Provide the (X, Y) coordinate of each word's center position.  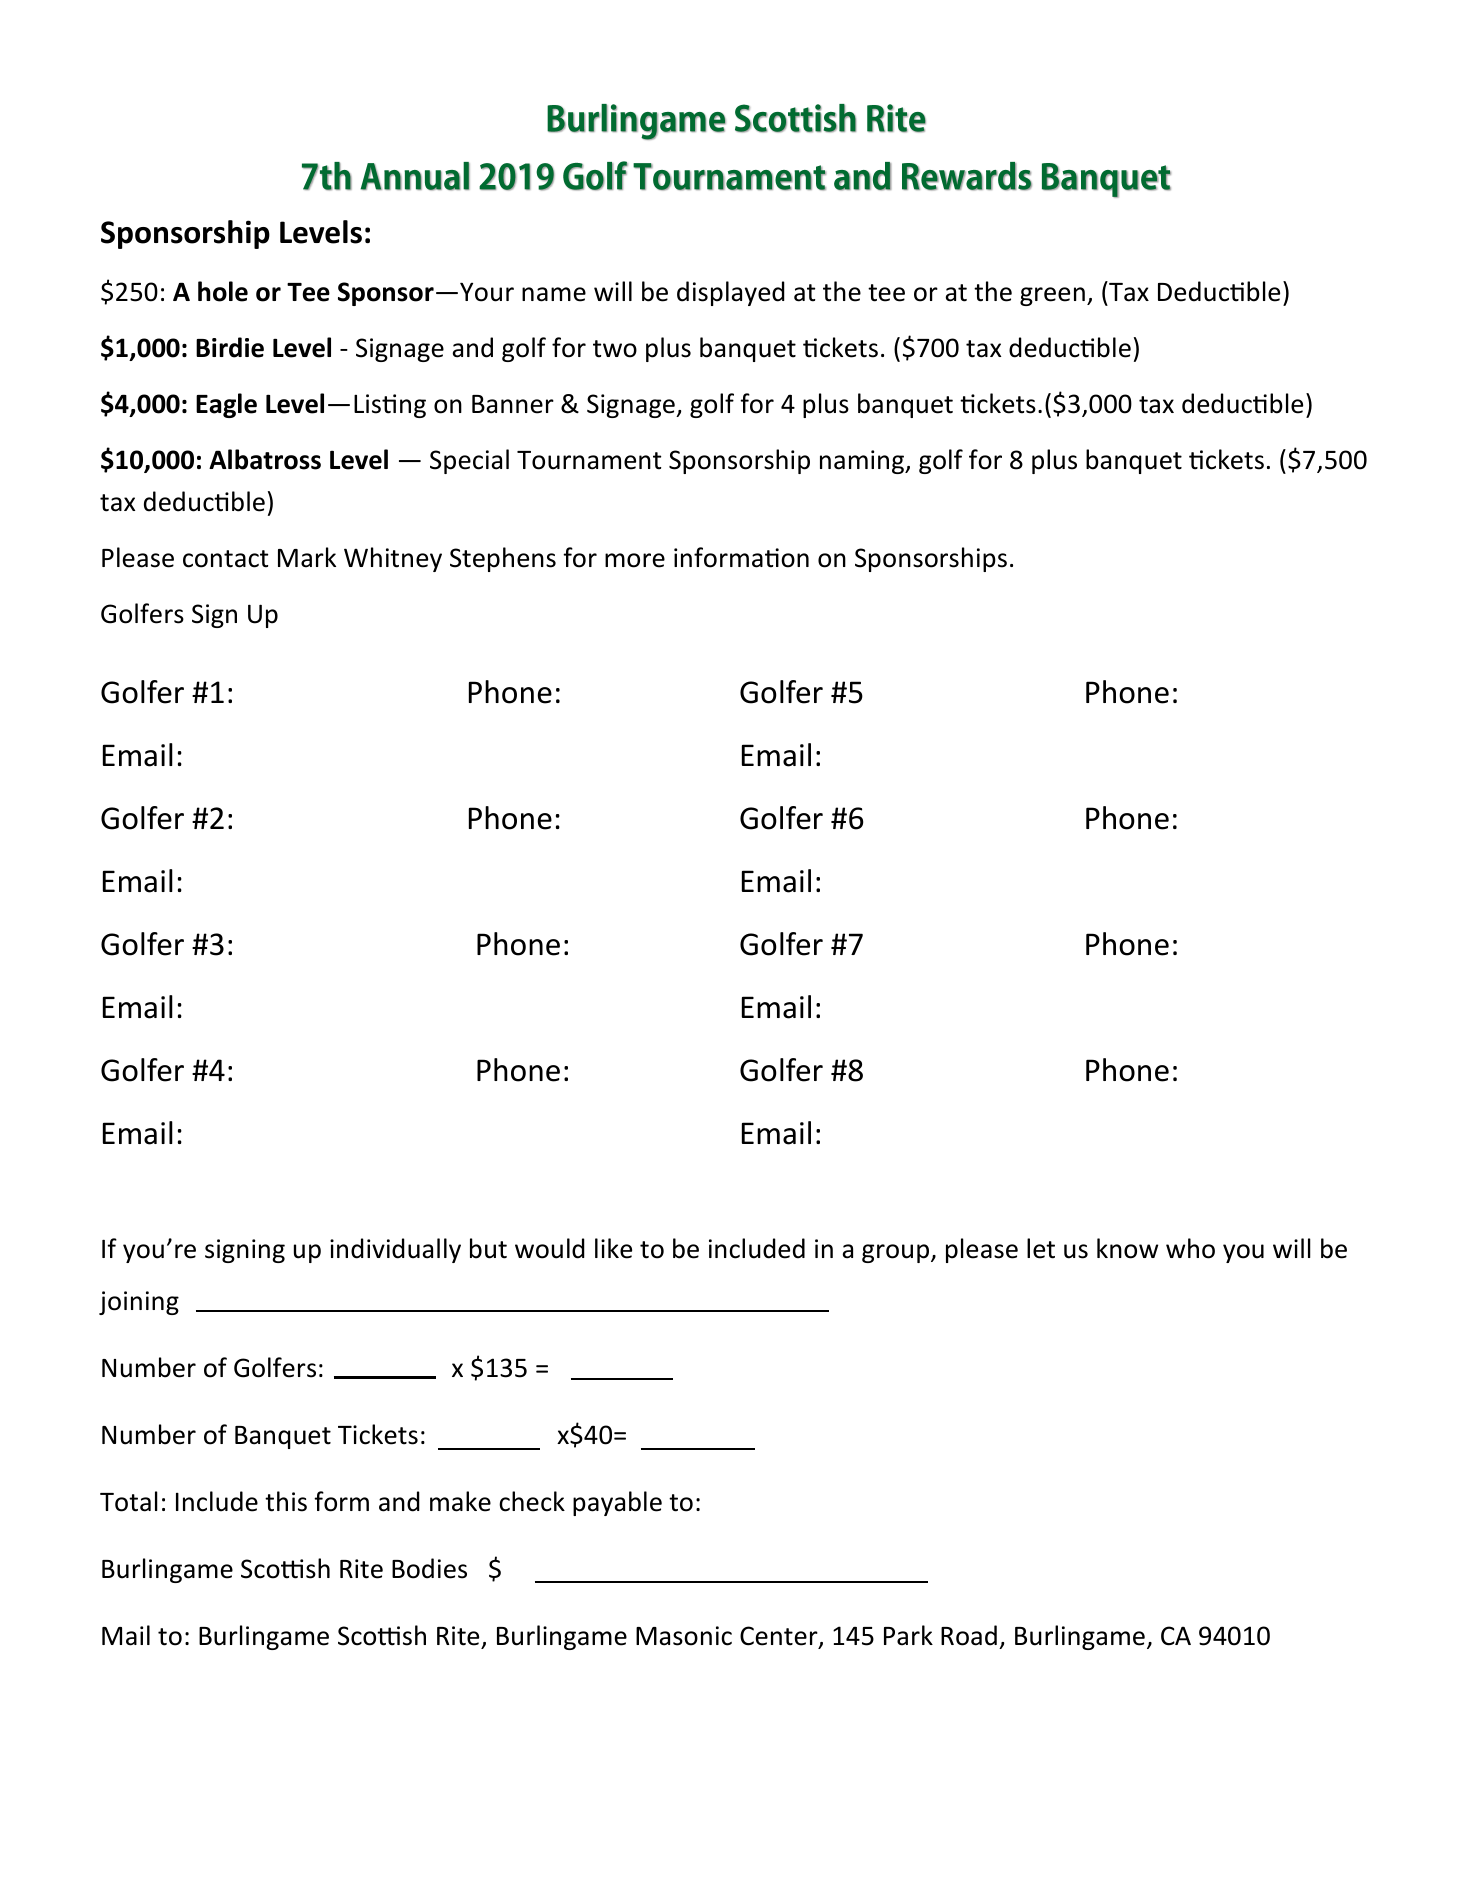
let (1041, 1248)
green (1052, 296)
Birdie (230, 347)
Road (969, 1635)
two (615, 349)
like (613, 1248)
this (286, 1501)
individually (395, 1250)
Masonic (684, 1636)
